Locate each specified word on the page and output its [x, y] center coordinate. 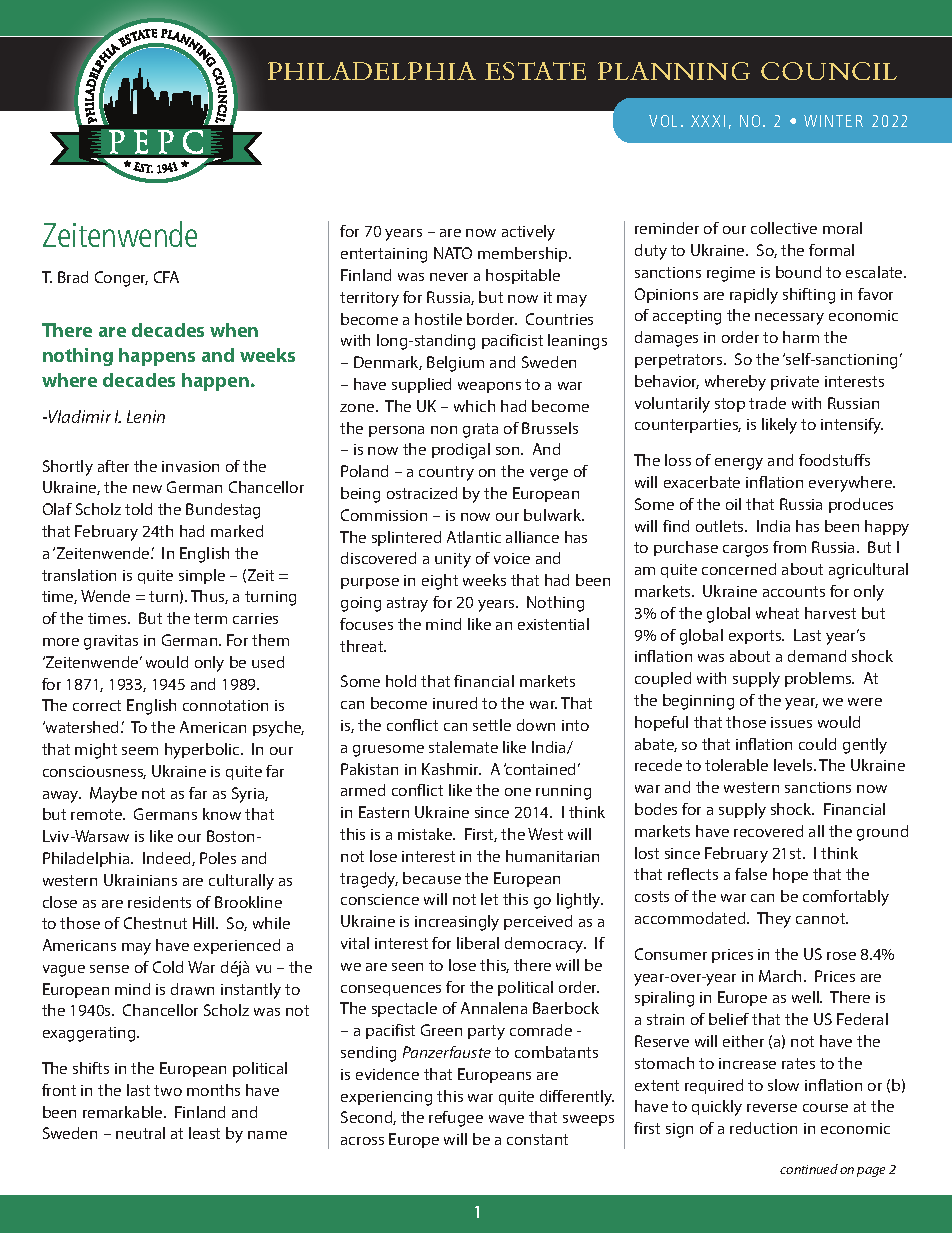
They [774, 920]
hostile [438, 319]
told [138, 509]
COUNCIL [829, 71]
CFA [166, 277]
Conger [121, 279]
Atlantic [474, 537]
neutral [140, 1133]
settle [492, 725]
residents [159, 902]
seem [140, 751]
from [789, 547]
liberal [478, 943]
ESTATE [535, 71]
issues [791, 722]
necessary [789, 319]
